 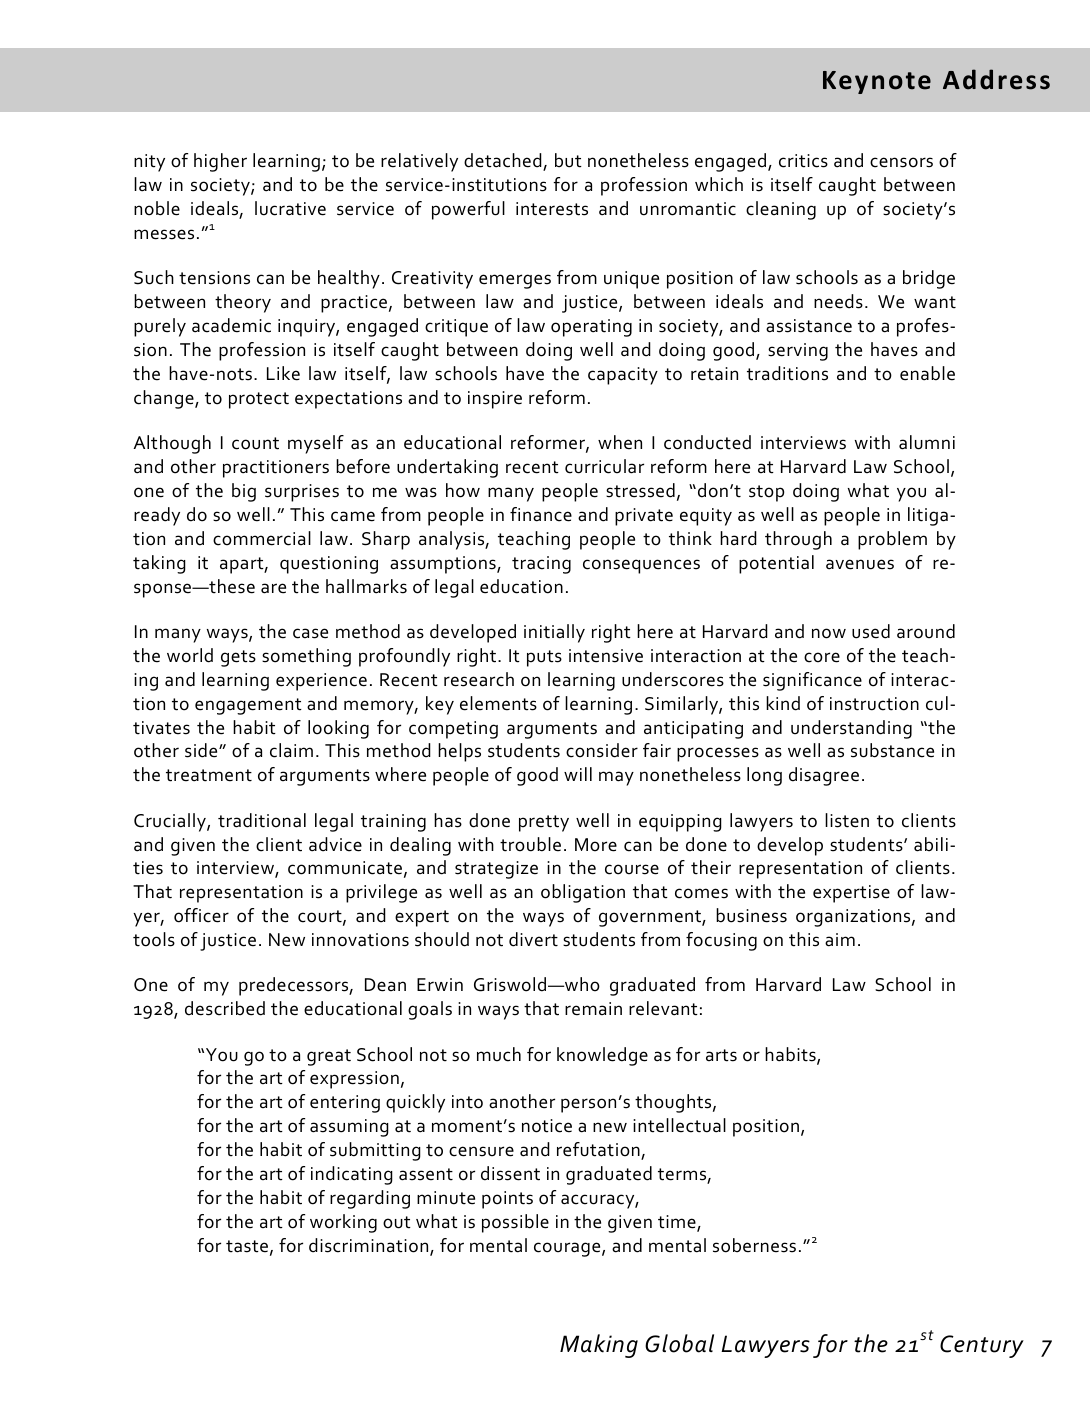 What do you see at coordinates (892, 540) in the screenshot?
I see `problem` at bounding box center [892, 540].
